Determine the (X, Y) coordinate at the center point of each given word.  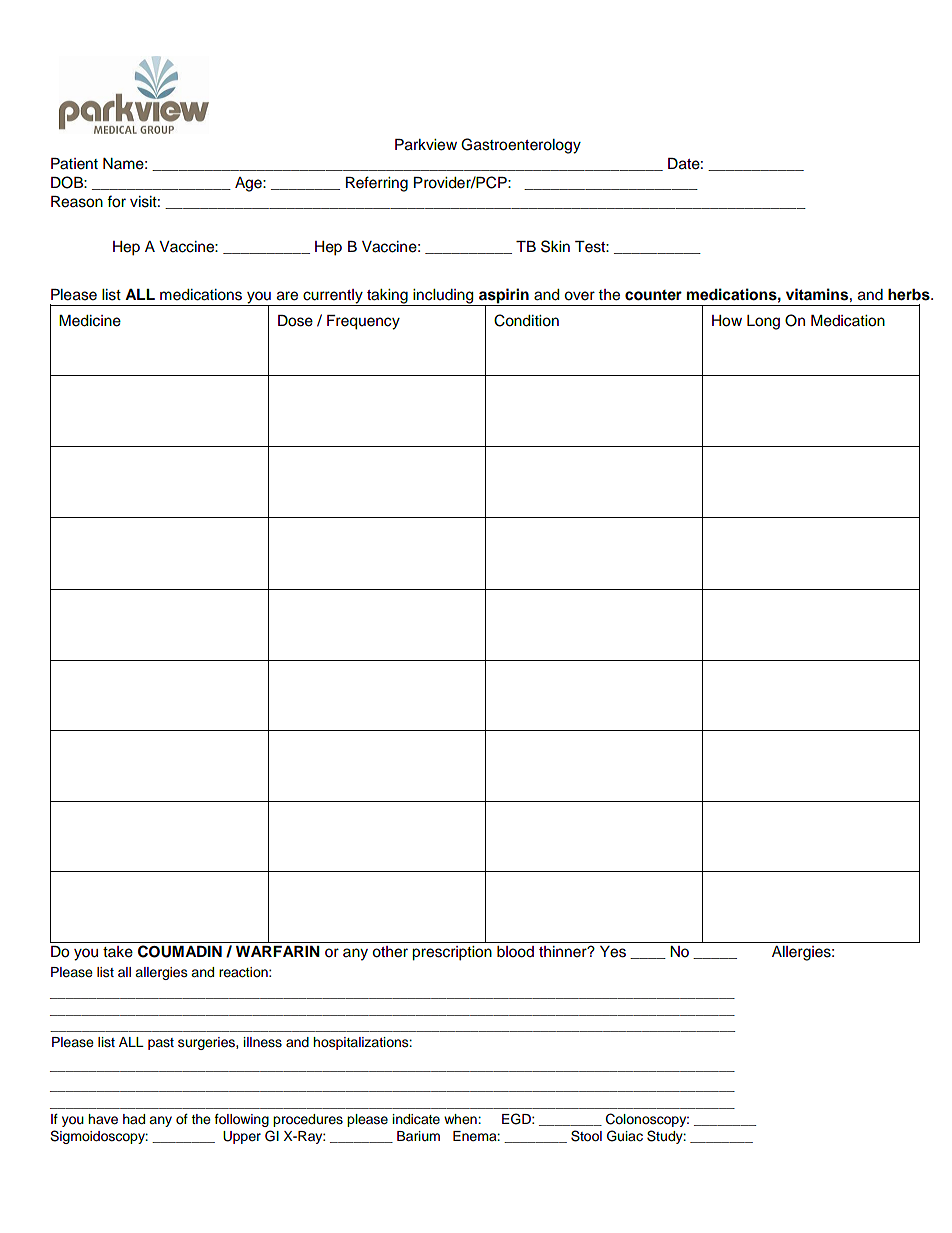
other (390, 952)
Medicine (90, 321)
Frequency (363, 322)
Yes (613, 952)
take (118, 952)
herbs (910, 295)
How (727, 321)
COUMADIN (180, 951)
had (134, 1119)
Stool (586, 1136)
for (116, 201)
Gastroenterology (521, 146)
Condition (526, 320)
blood (515, 952)
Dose (295, 321)
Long (763, 322)
